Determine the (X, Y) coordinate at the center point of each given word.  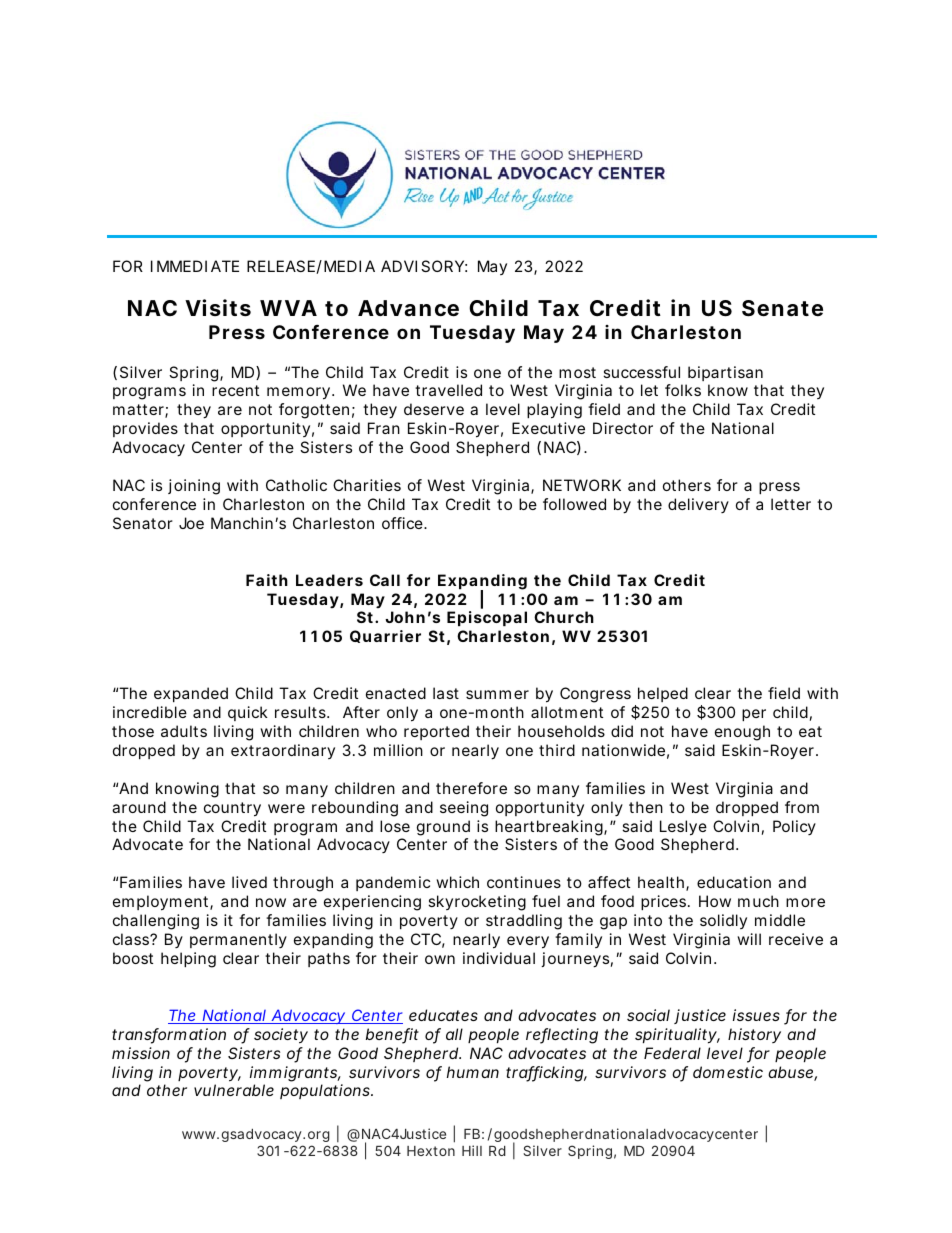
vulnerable (234, 1090)
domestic (728, 1072)
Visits (218, 308)
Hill (472, 1150)
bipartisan (725, 373)
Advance (408, 308)
